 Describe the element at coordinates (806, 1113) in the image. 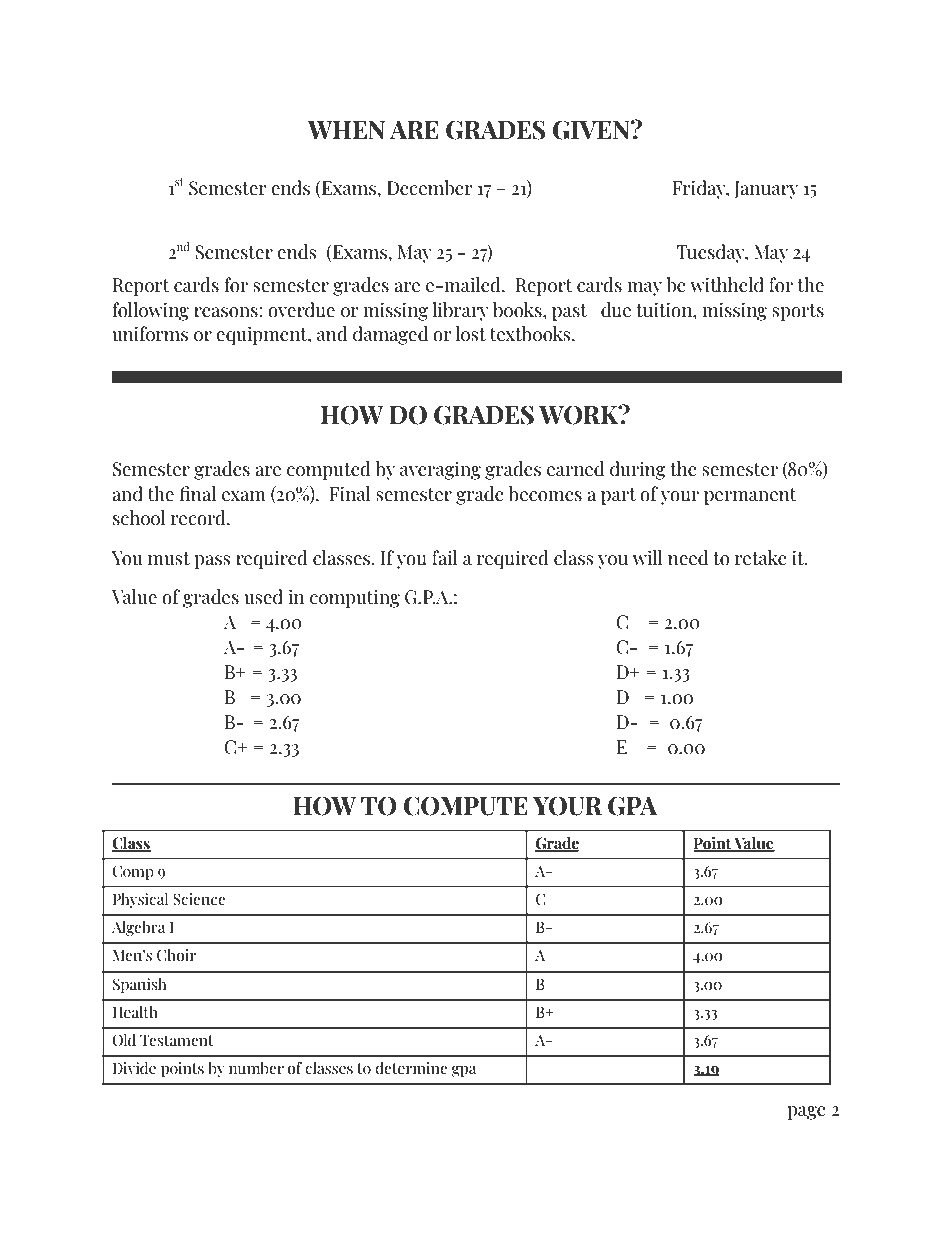

I see `page` at that location.
